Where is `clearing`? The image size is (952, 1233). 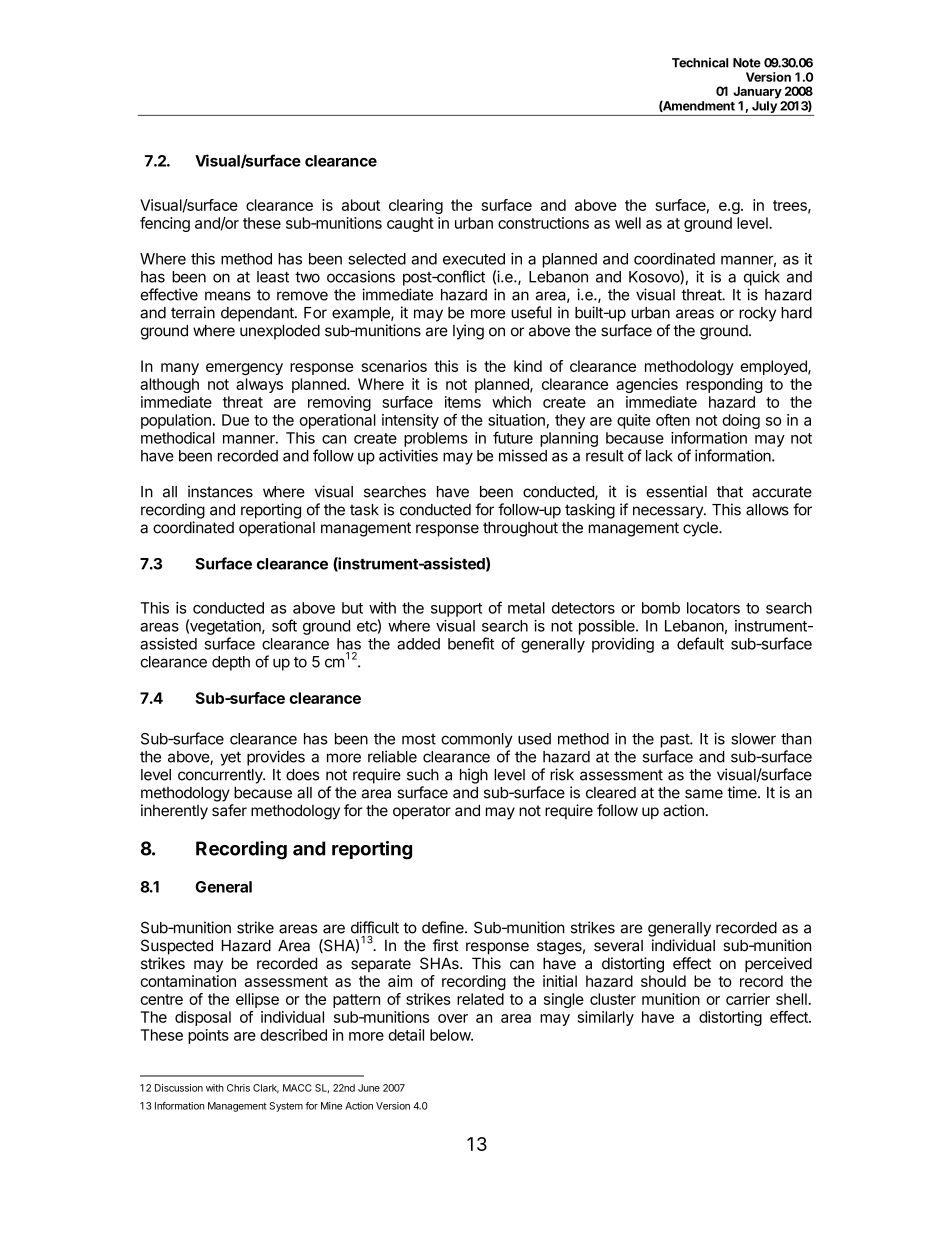
clearing is located at coordinates (416, 206).
